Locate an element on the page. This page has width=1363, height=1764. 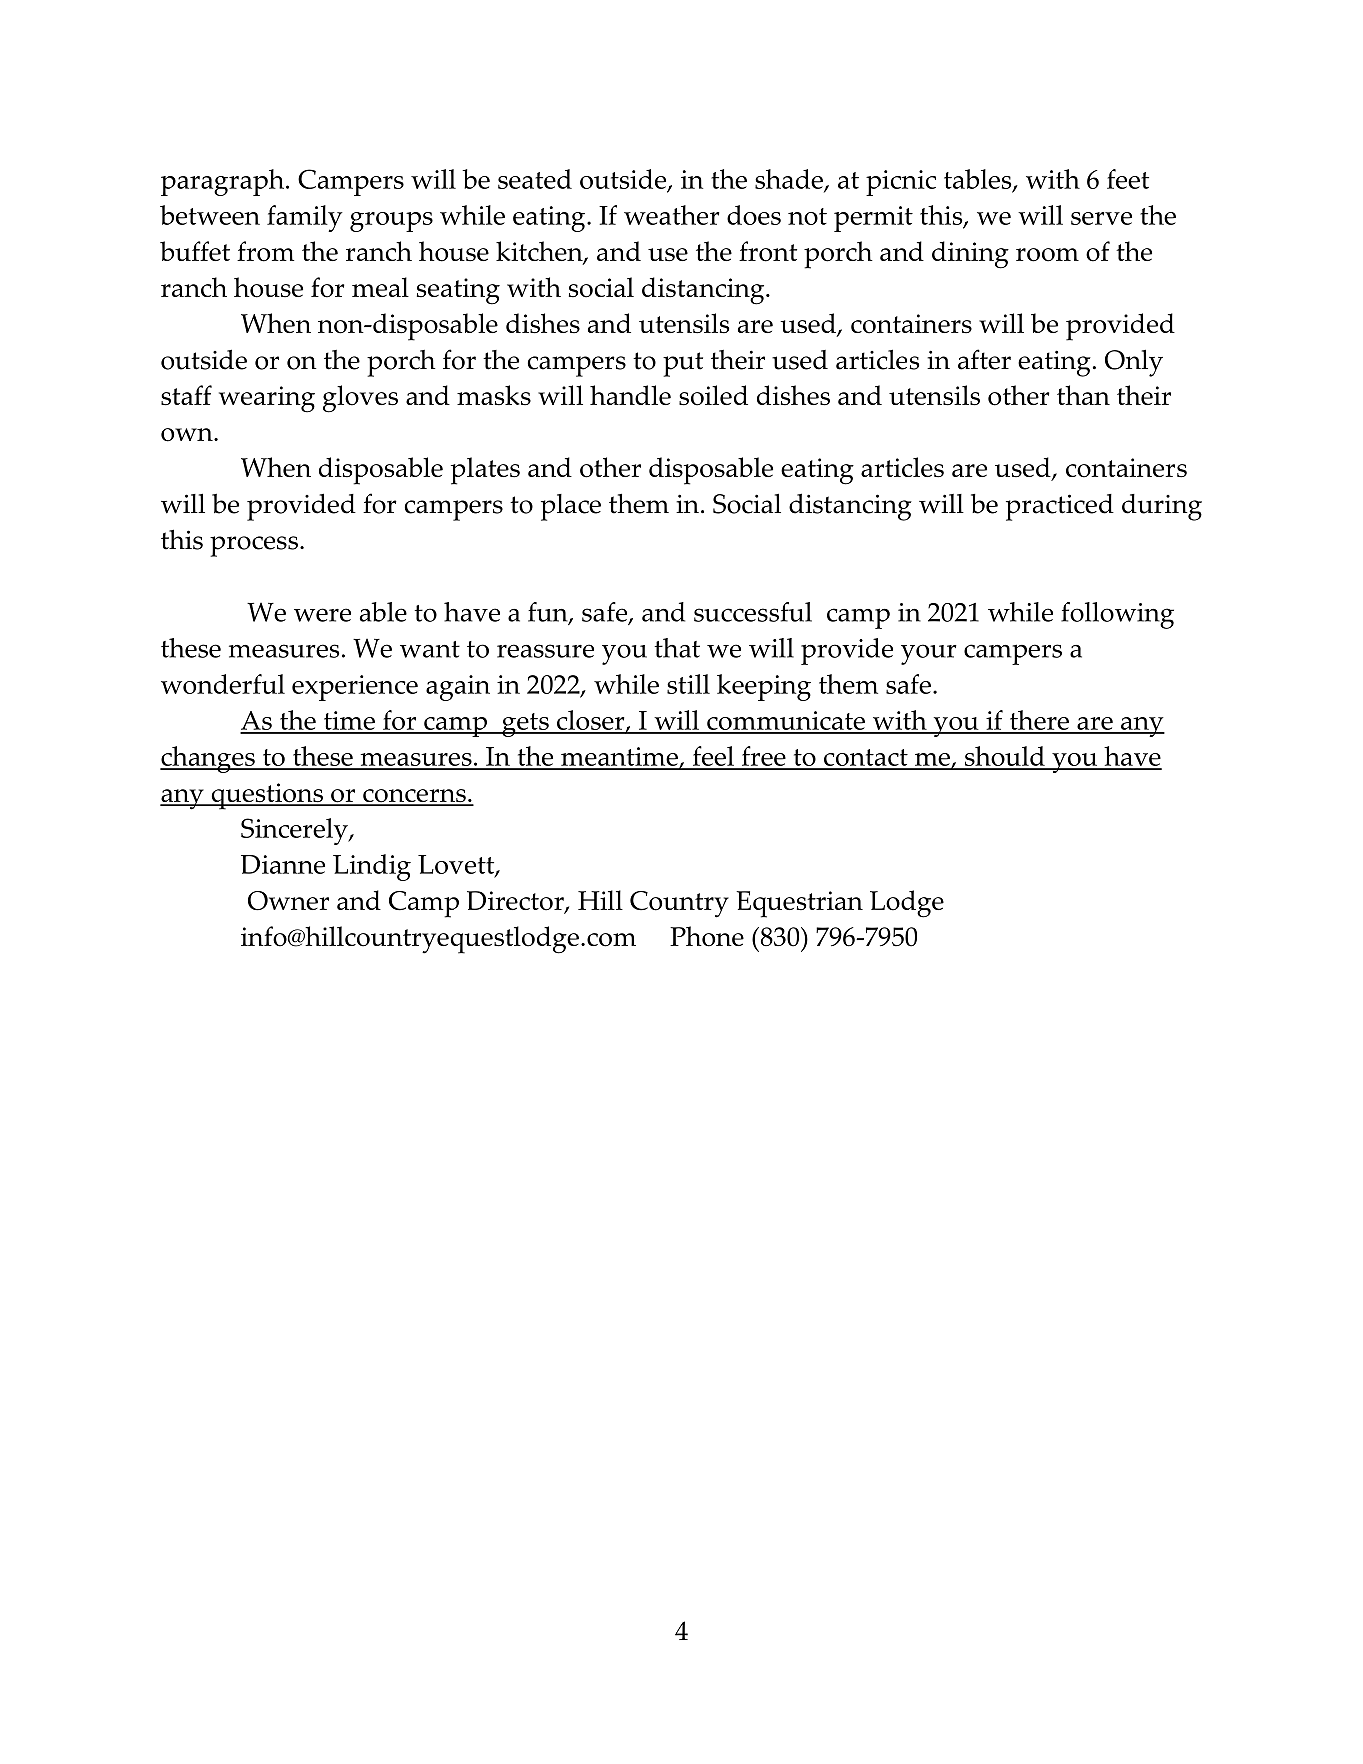
practiced is located at coordinates (1060, 507).
